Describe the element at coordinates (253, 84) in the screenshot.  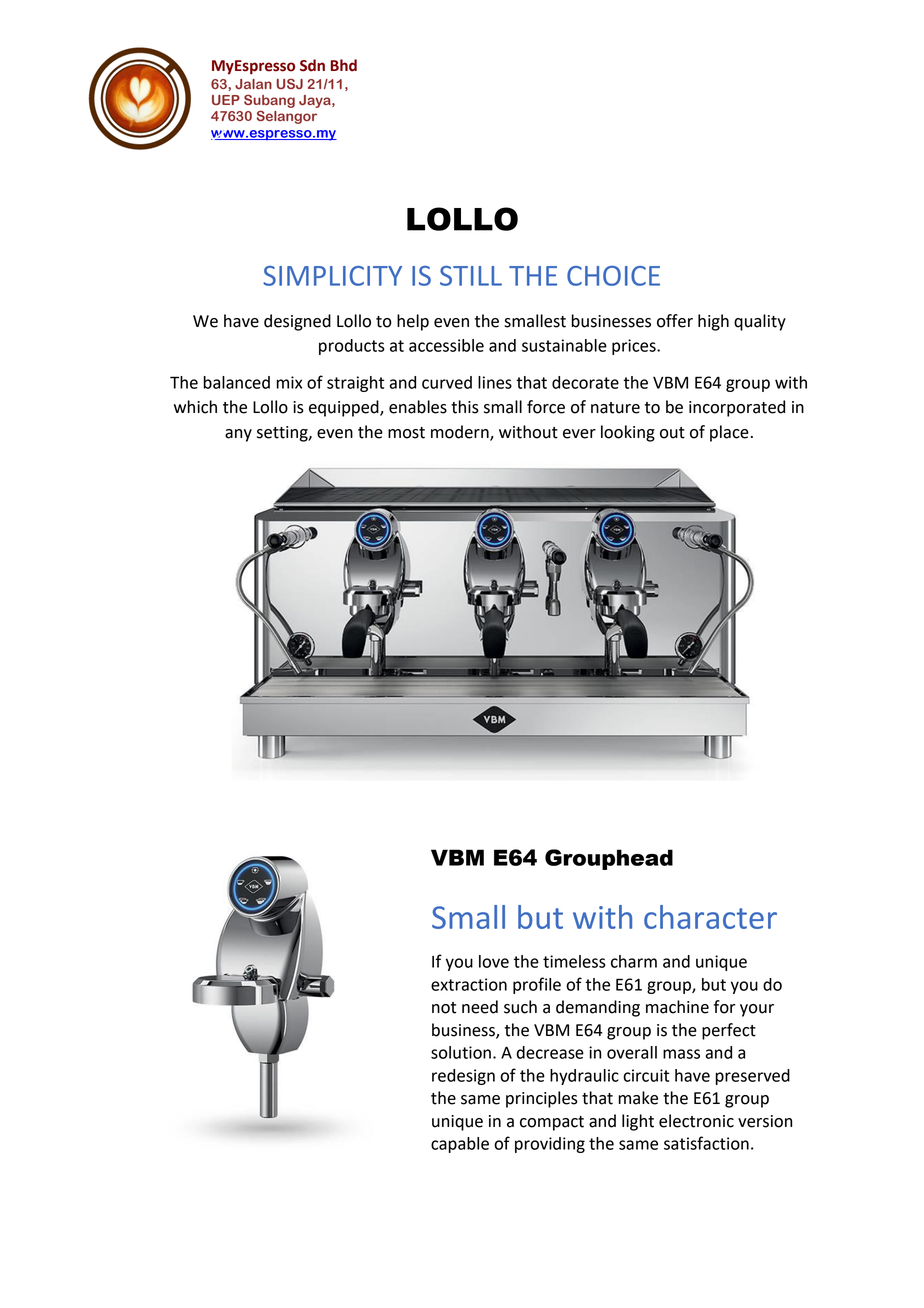
I see `Jalan` at that location.
